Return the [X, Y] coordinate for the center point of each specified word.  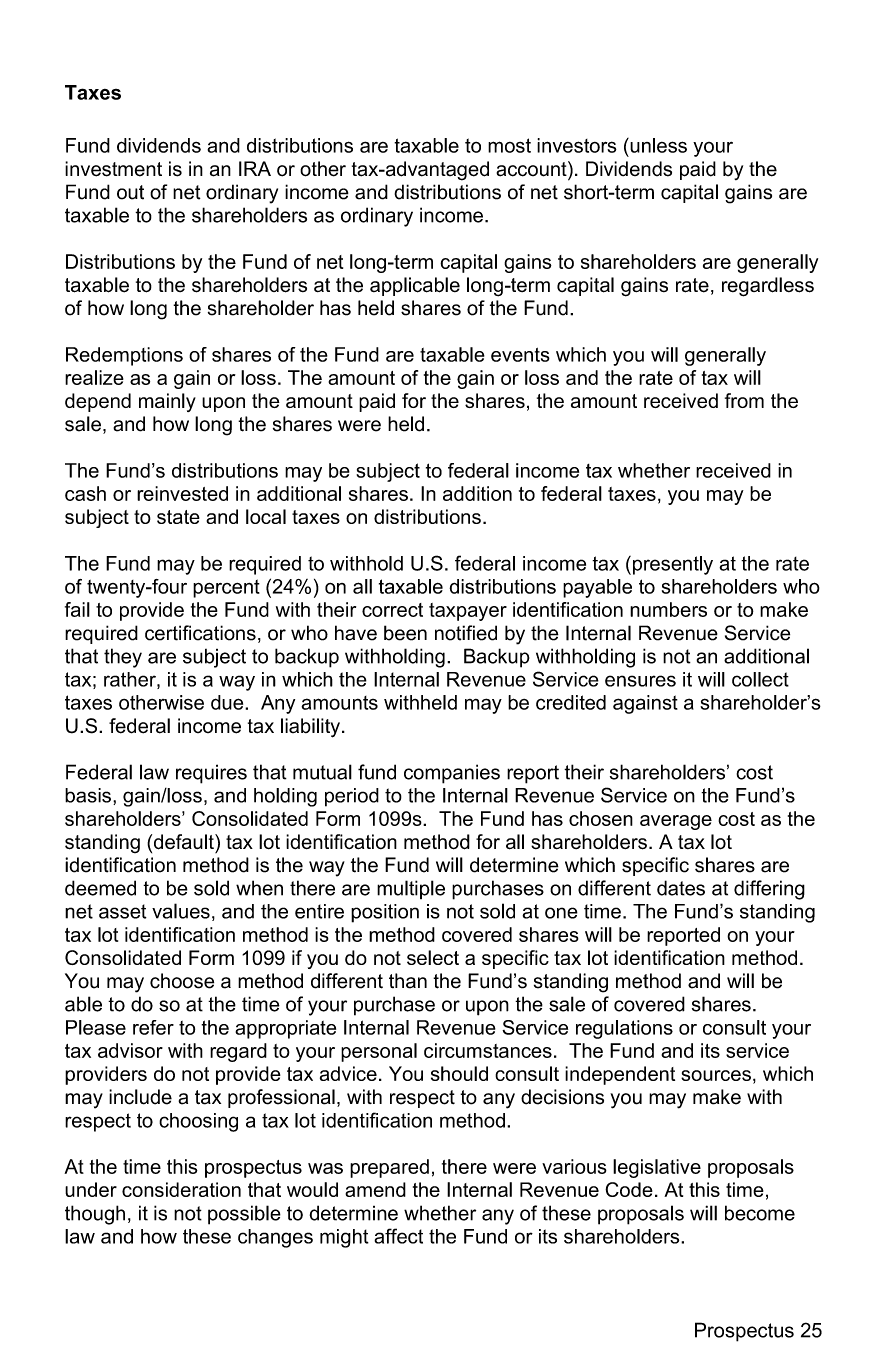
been [405, 633]
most [509, 145]
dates [681, 888]
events [520, 355]
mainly [167, 402]
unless [657, 145]
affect [398, 1236]
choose [182, 981]
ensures [640, 681]
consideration [181, 1189]
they [123, 658]
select [433, 957]
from [744, 400]
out [130, 192]
